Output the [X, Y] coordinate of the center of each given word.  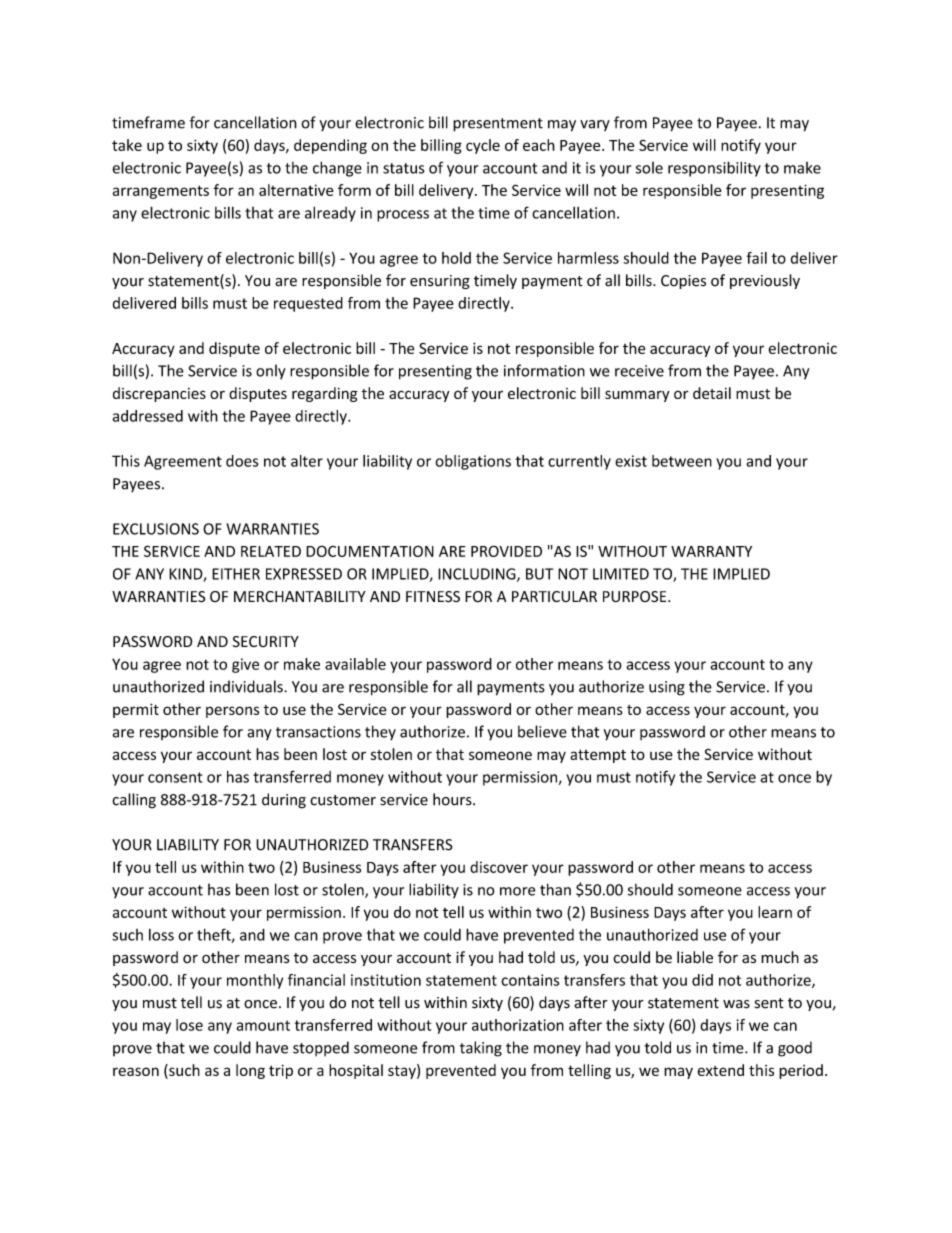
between [682, 461]
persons [232, 712]
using [667, 688]
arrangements [161, 192]
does [242, 461]
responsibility [714, 169]
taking [481, 1049]
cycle [483, 146]
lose [189, 1025]
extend [721, 1070]
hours [453, 799]
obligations [473, 462]
